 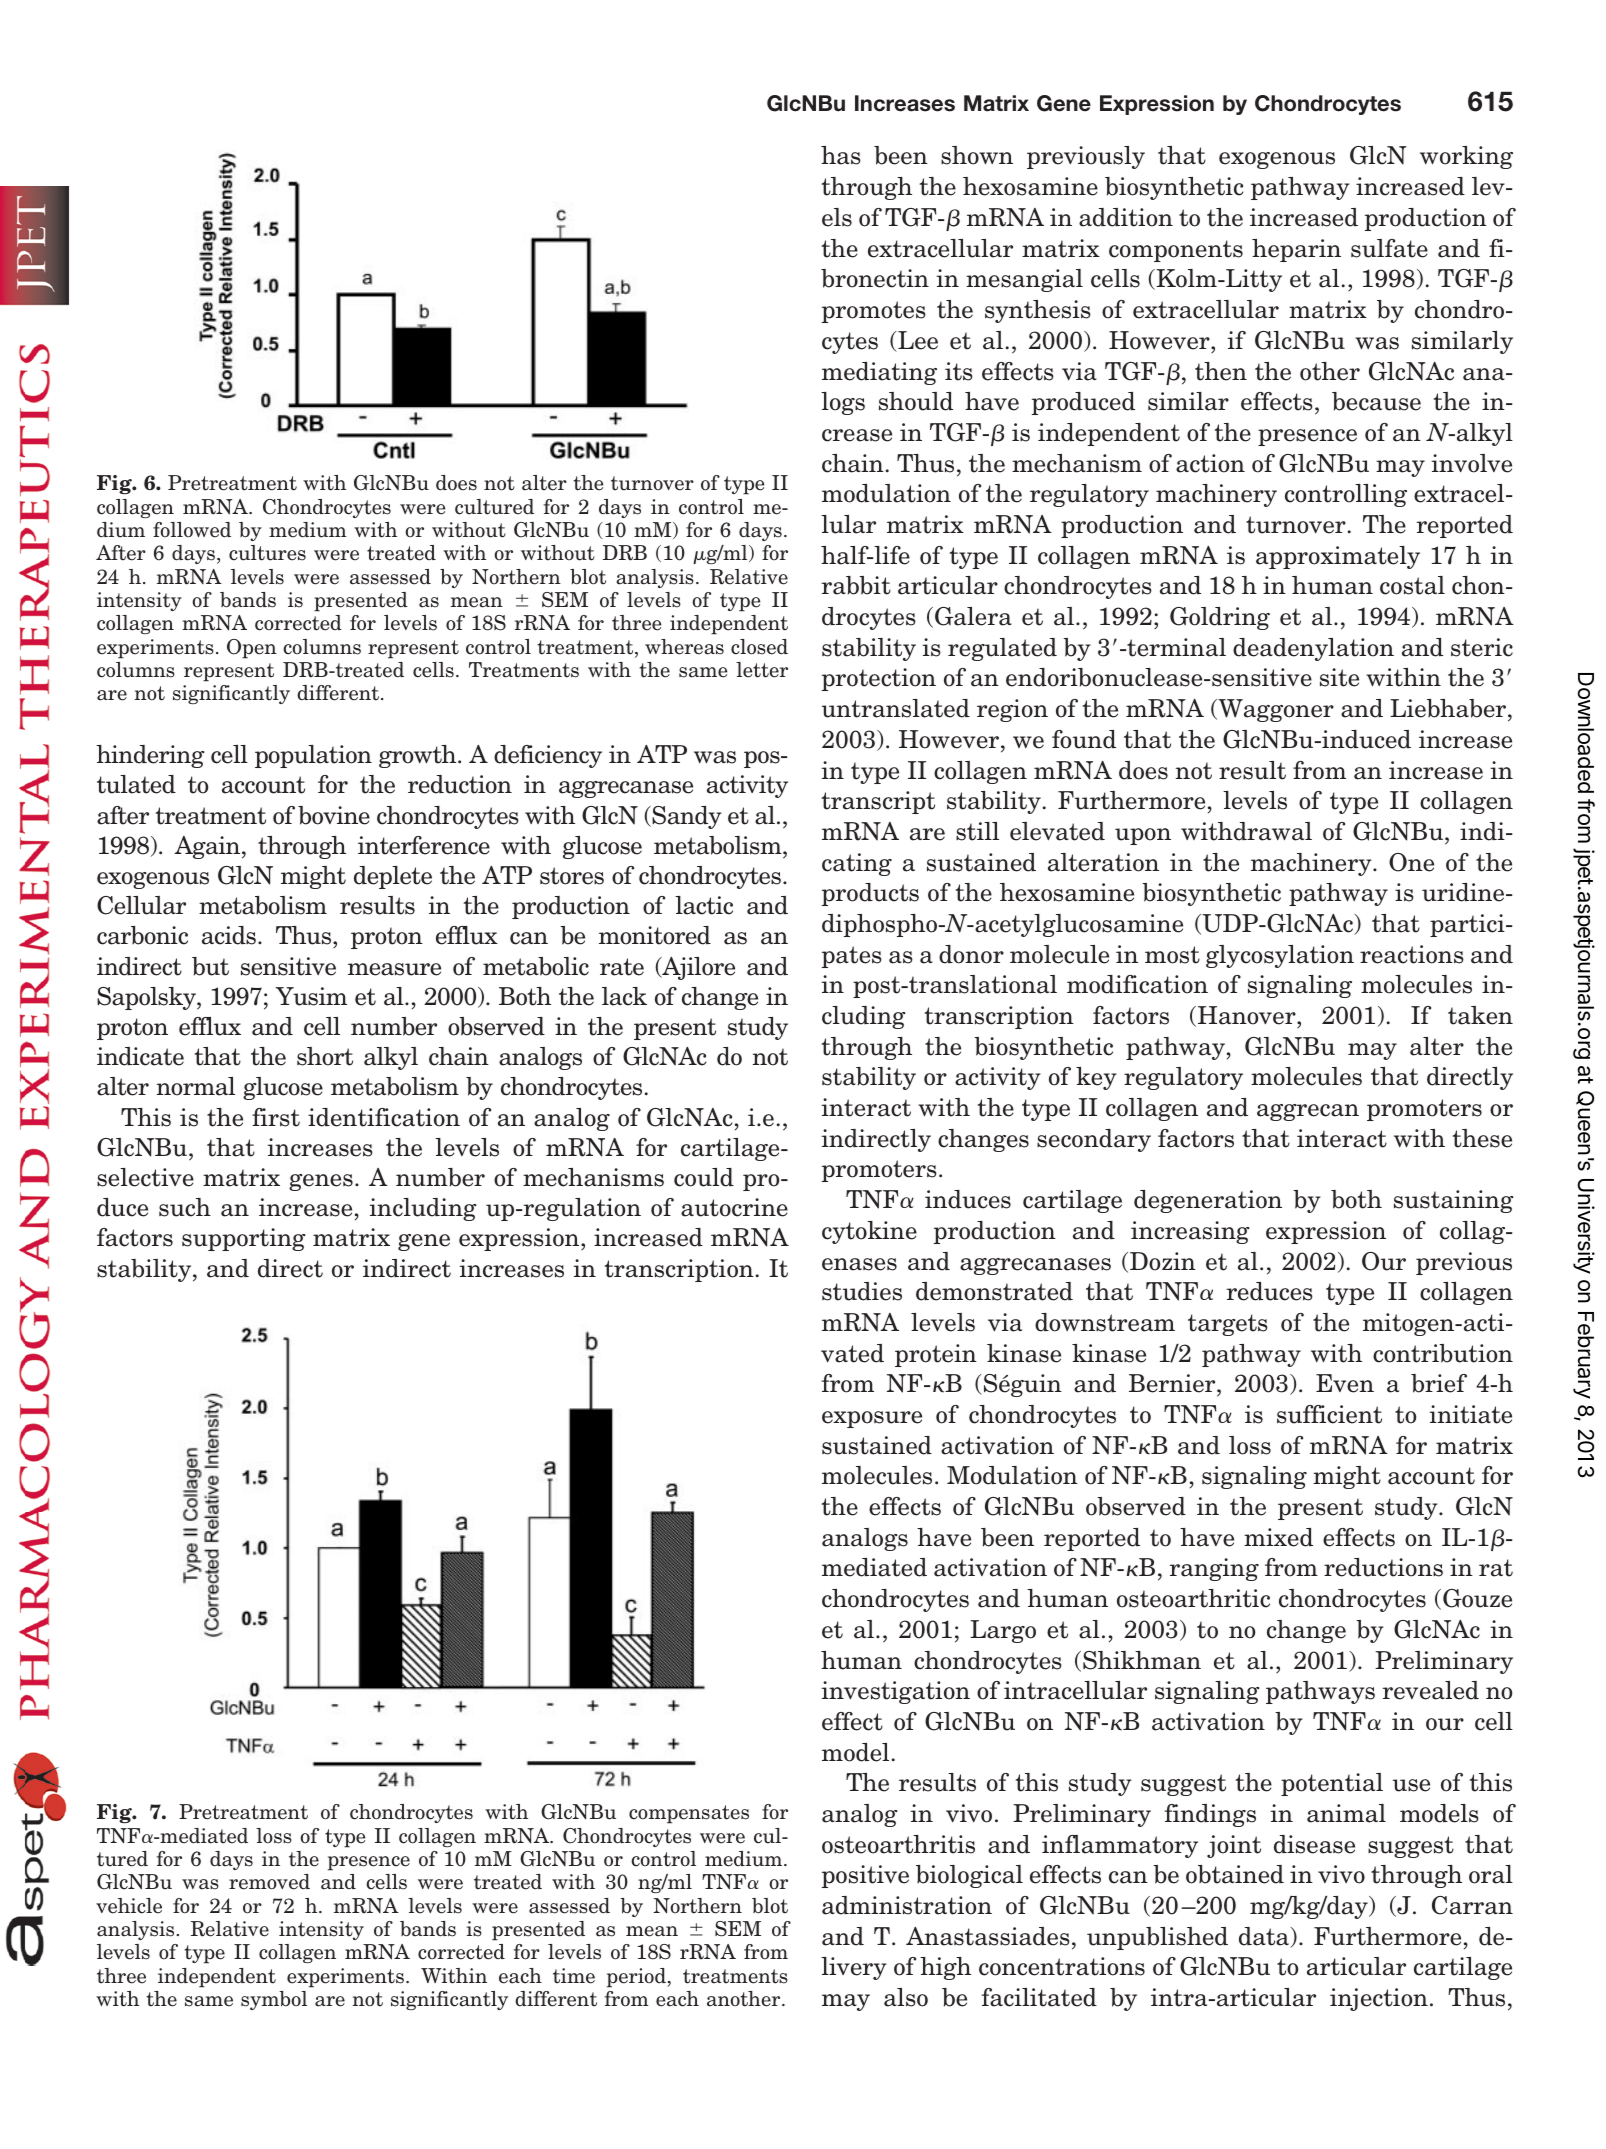 I want to click on heparin, so click(x=1296, y=250).
